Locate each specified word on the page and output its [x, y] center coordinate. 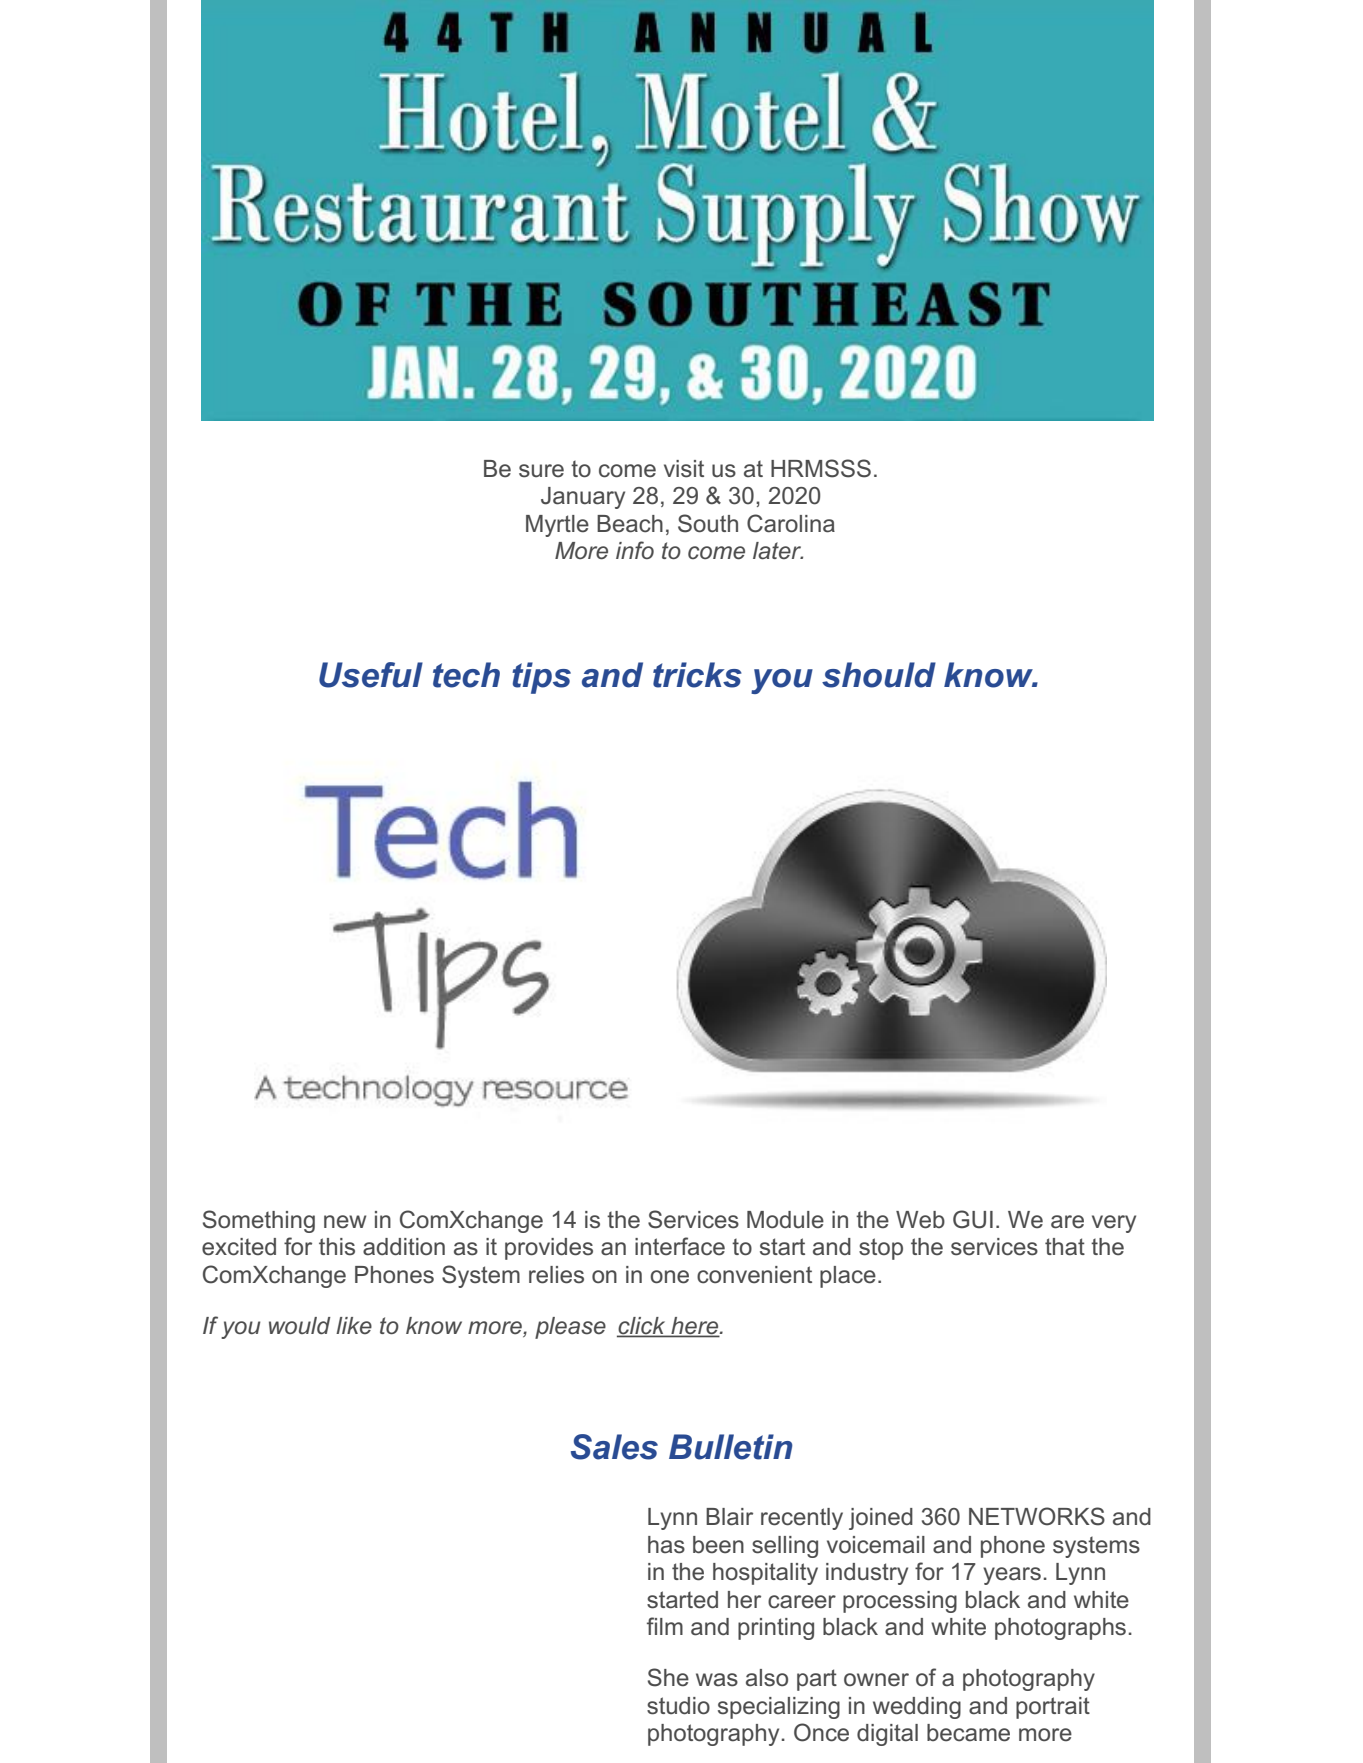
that [1065, 1247]
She [668, 1677]
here [695, 1327]
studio [678, 1706]
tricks [697, 675]
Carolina [791, 523]
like [354, 1325]
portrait [1053, 1708]
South [708, 523]
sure [541, 471]
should [879, 675]
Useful [371, 675]
